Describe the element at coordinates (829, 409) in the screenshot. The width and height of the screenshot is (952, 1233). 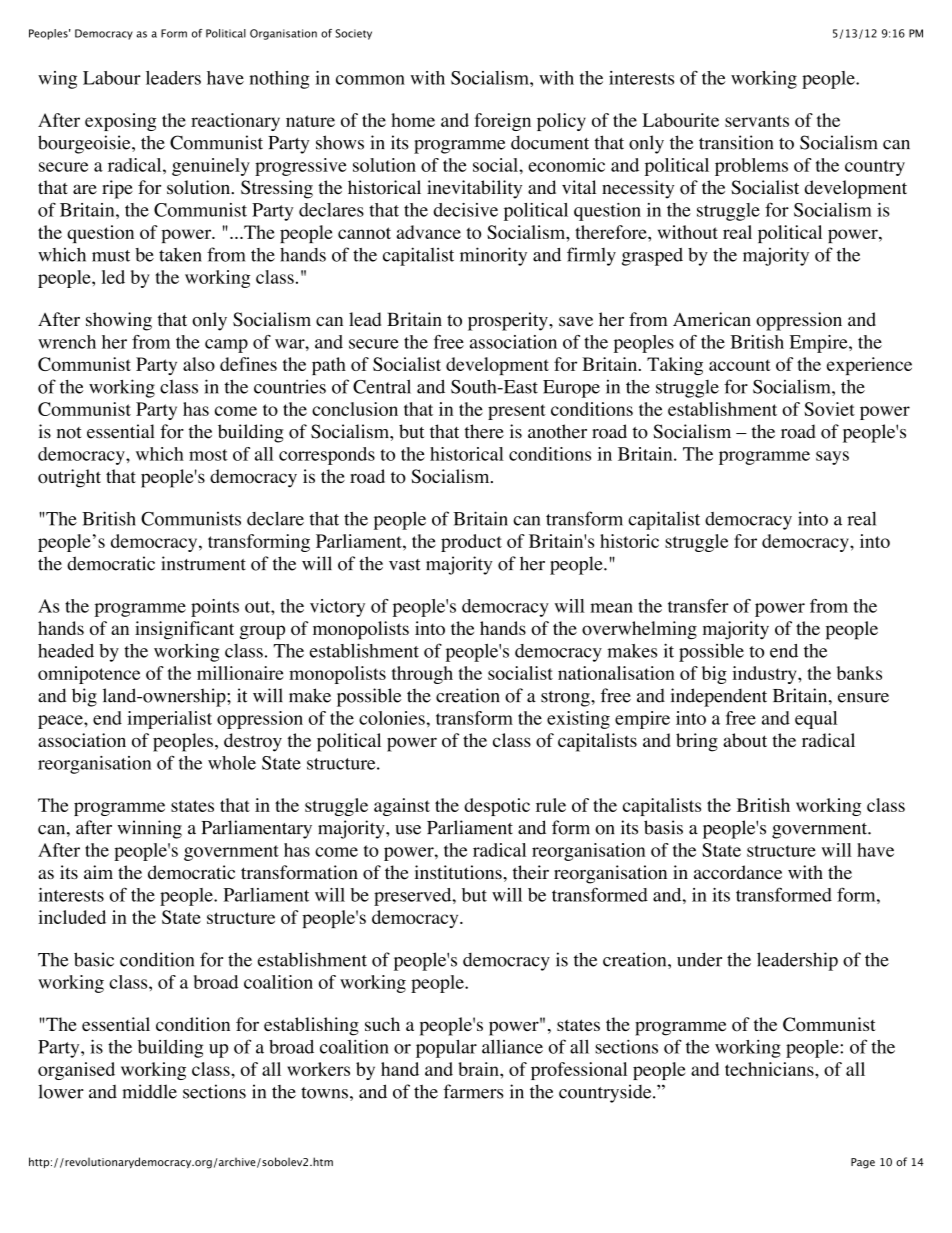
I see `Soviet` at that location.
